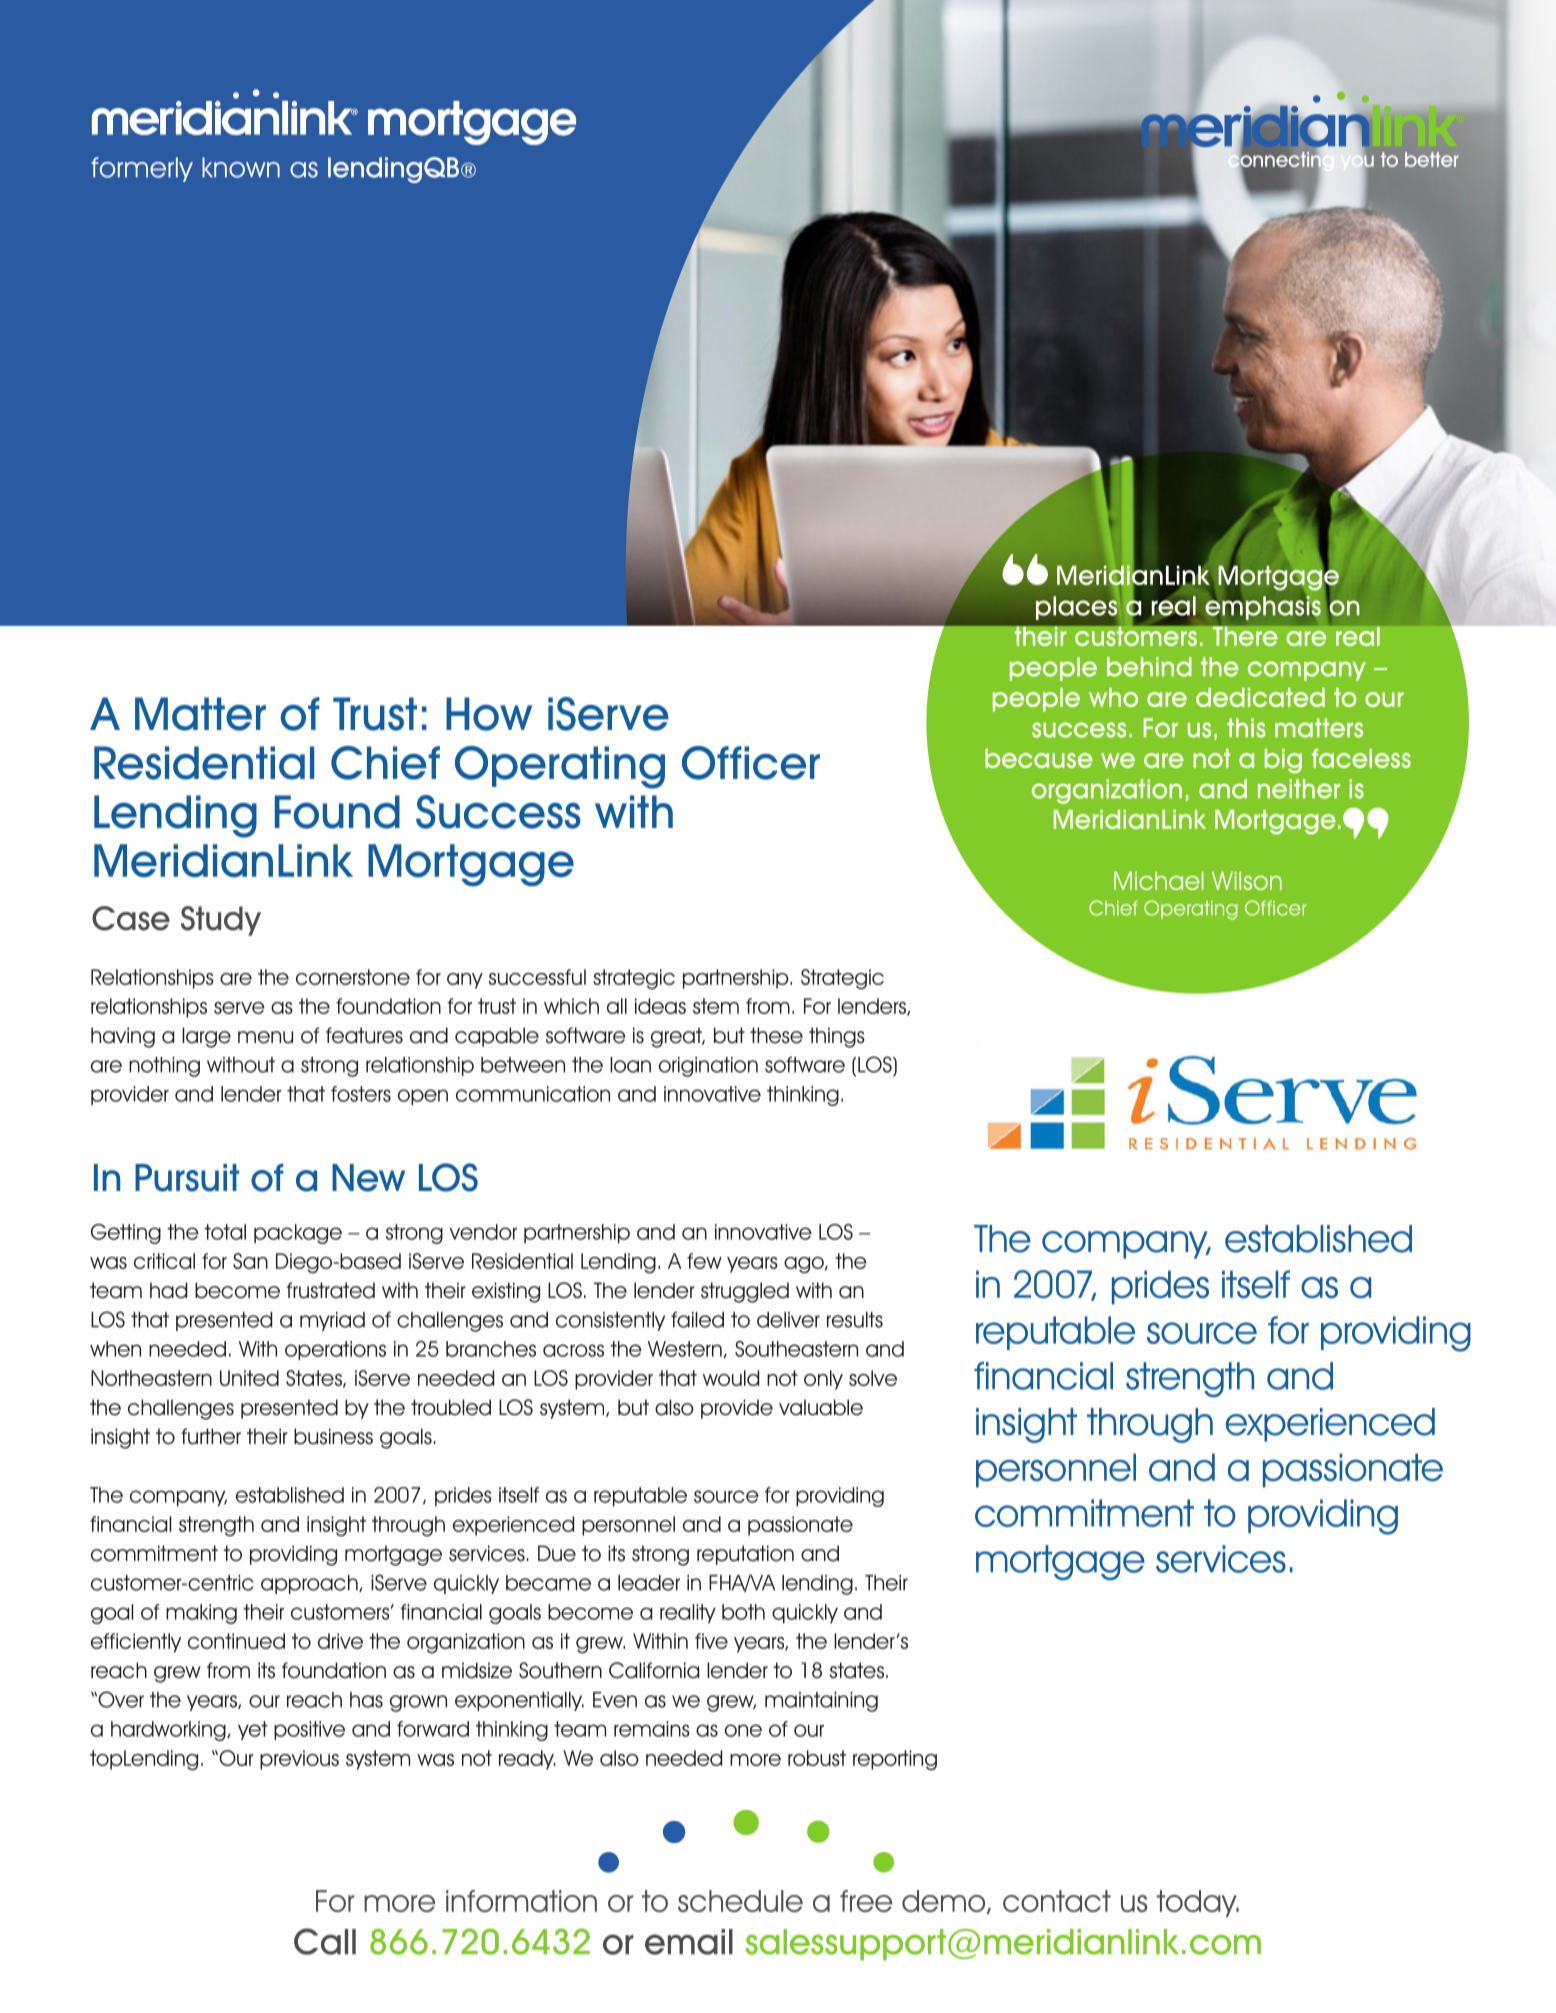 The image size is (1556, 2013). I want to click on reputation, so click(745, 1555).
